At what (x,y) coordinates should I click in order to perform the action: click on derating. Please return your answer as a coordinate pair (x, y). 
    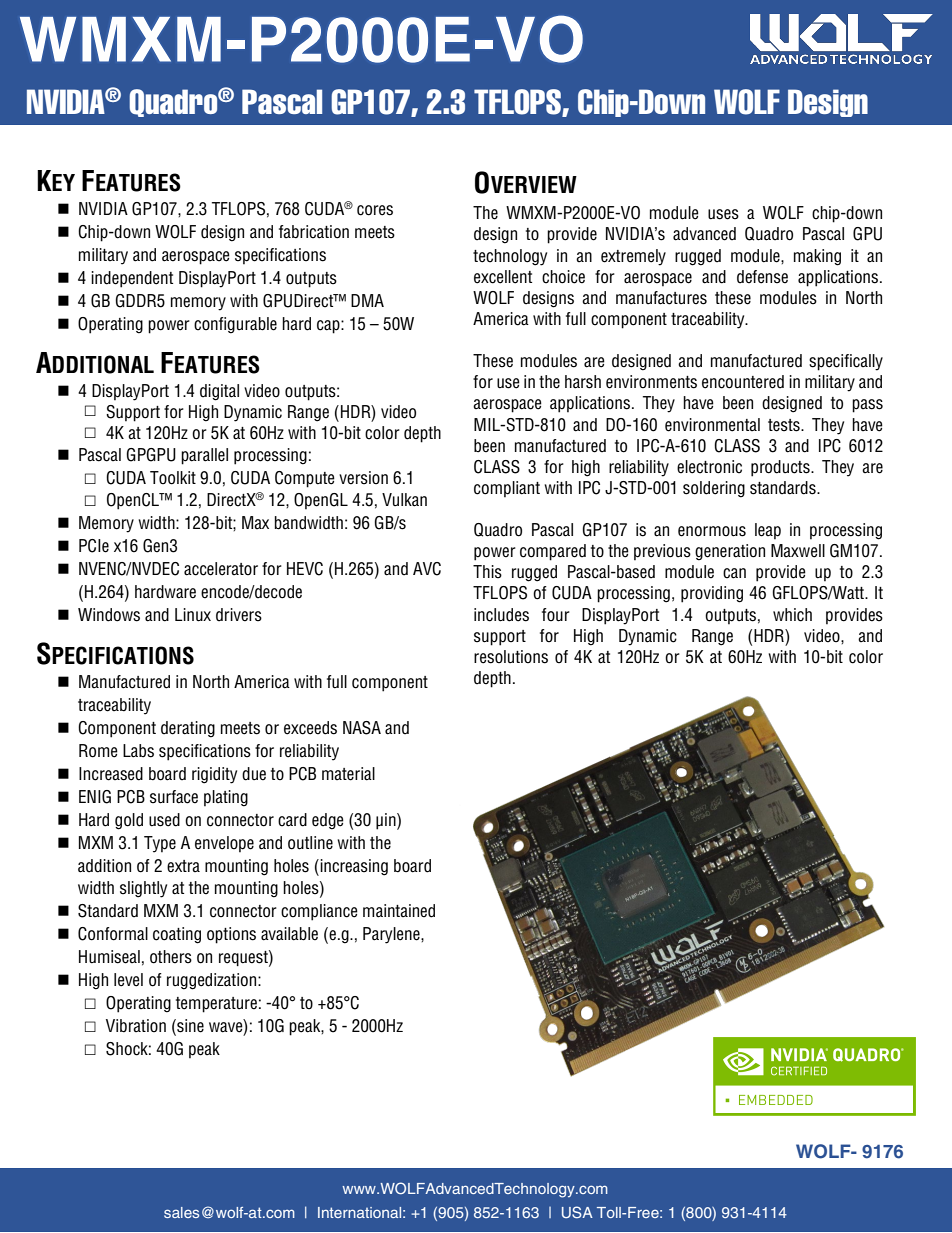
    Looking at the image, I should click on (188, 729).
